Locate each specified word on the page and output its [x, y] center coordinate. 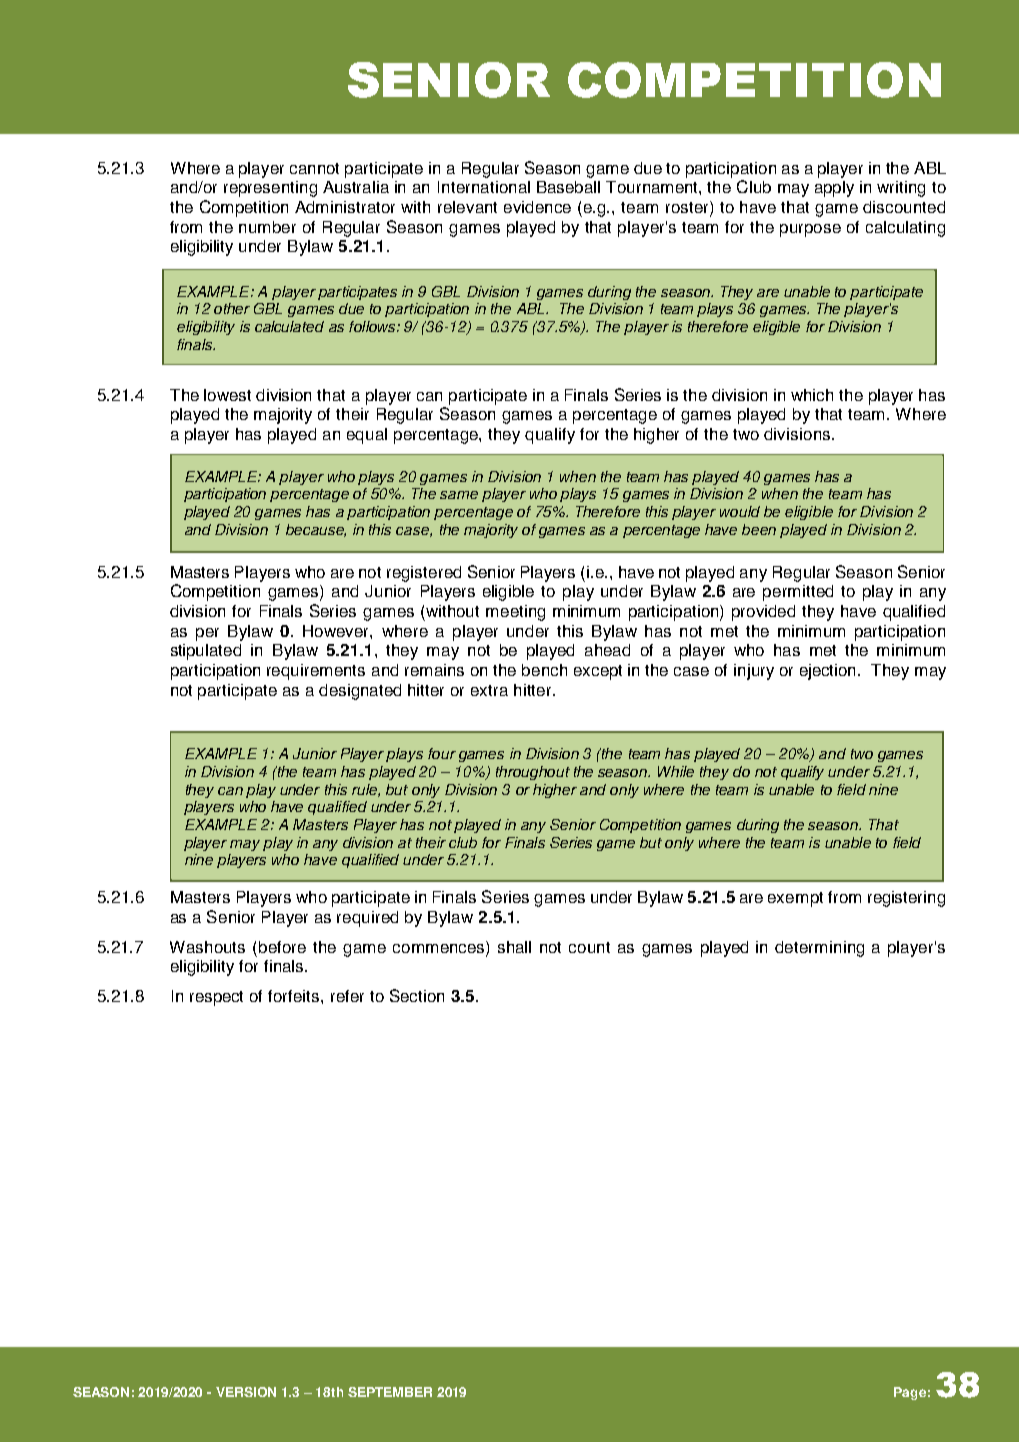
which [812, 395]
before [282, 947]
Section [417, 995]
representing [270, 189]
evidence [537, 207]
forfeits [295, 996]
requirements [316, 672]
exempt [795, 899]
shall [514, 947]
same [459, 495]
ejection [829, 672]
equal [367, 436]
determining [819, 949]
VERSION [246, 1392]
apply [834, 189]
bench [544, 670]
